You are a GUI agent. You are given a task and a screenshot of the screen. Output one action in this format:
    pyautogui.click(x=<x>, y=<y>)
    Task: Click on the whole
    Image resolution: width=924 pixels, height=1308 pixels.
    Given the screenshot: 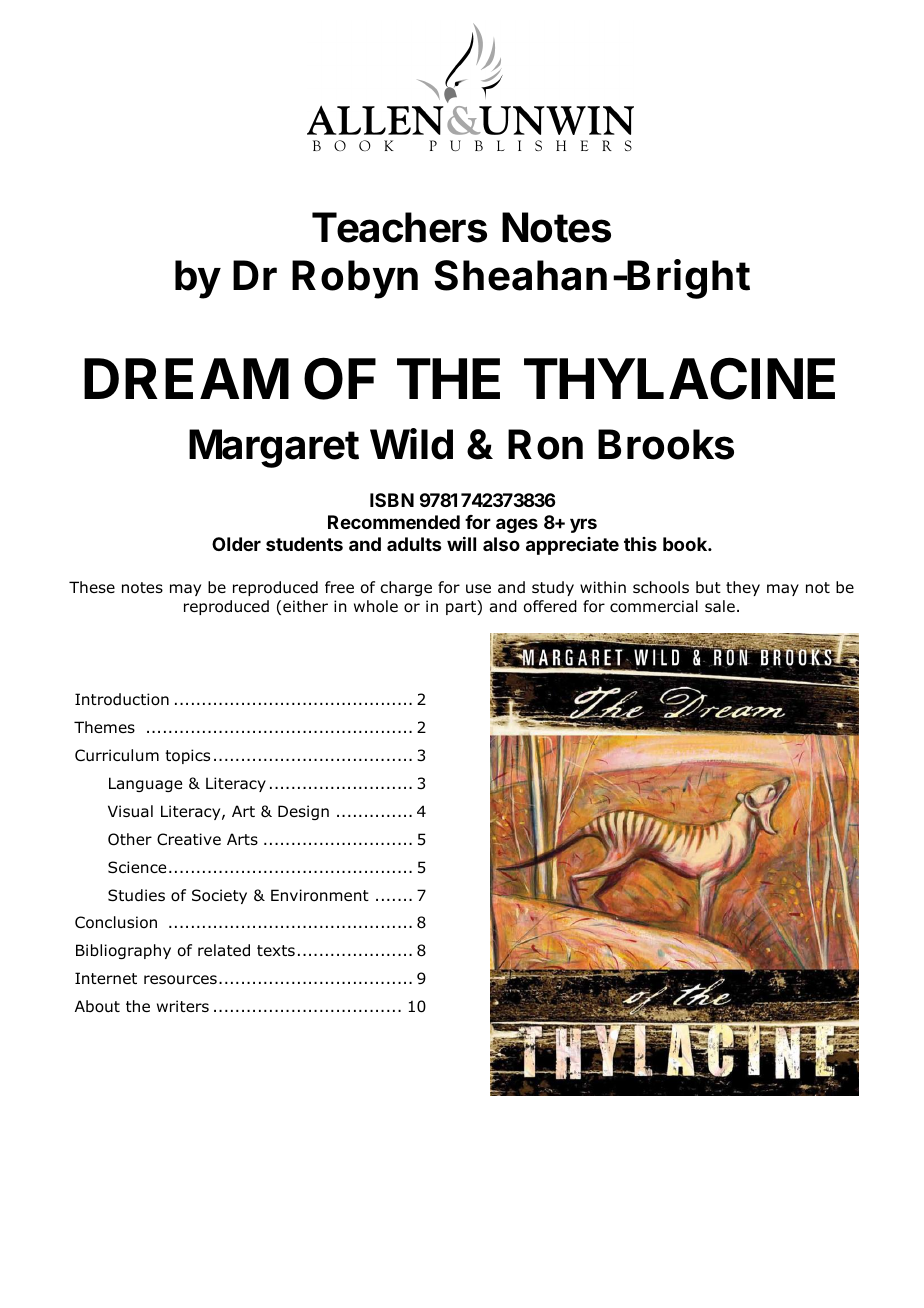 What is the action you would take?
    pyautogui.click(x=376, y=606)
